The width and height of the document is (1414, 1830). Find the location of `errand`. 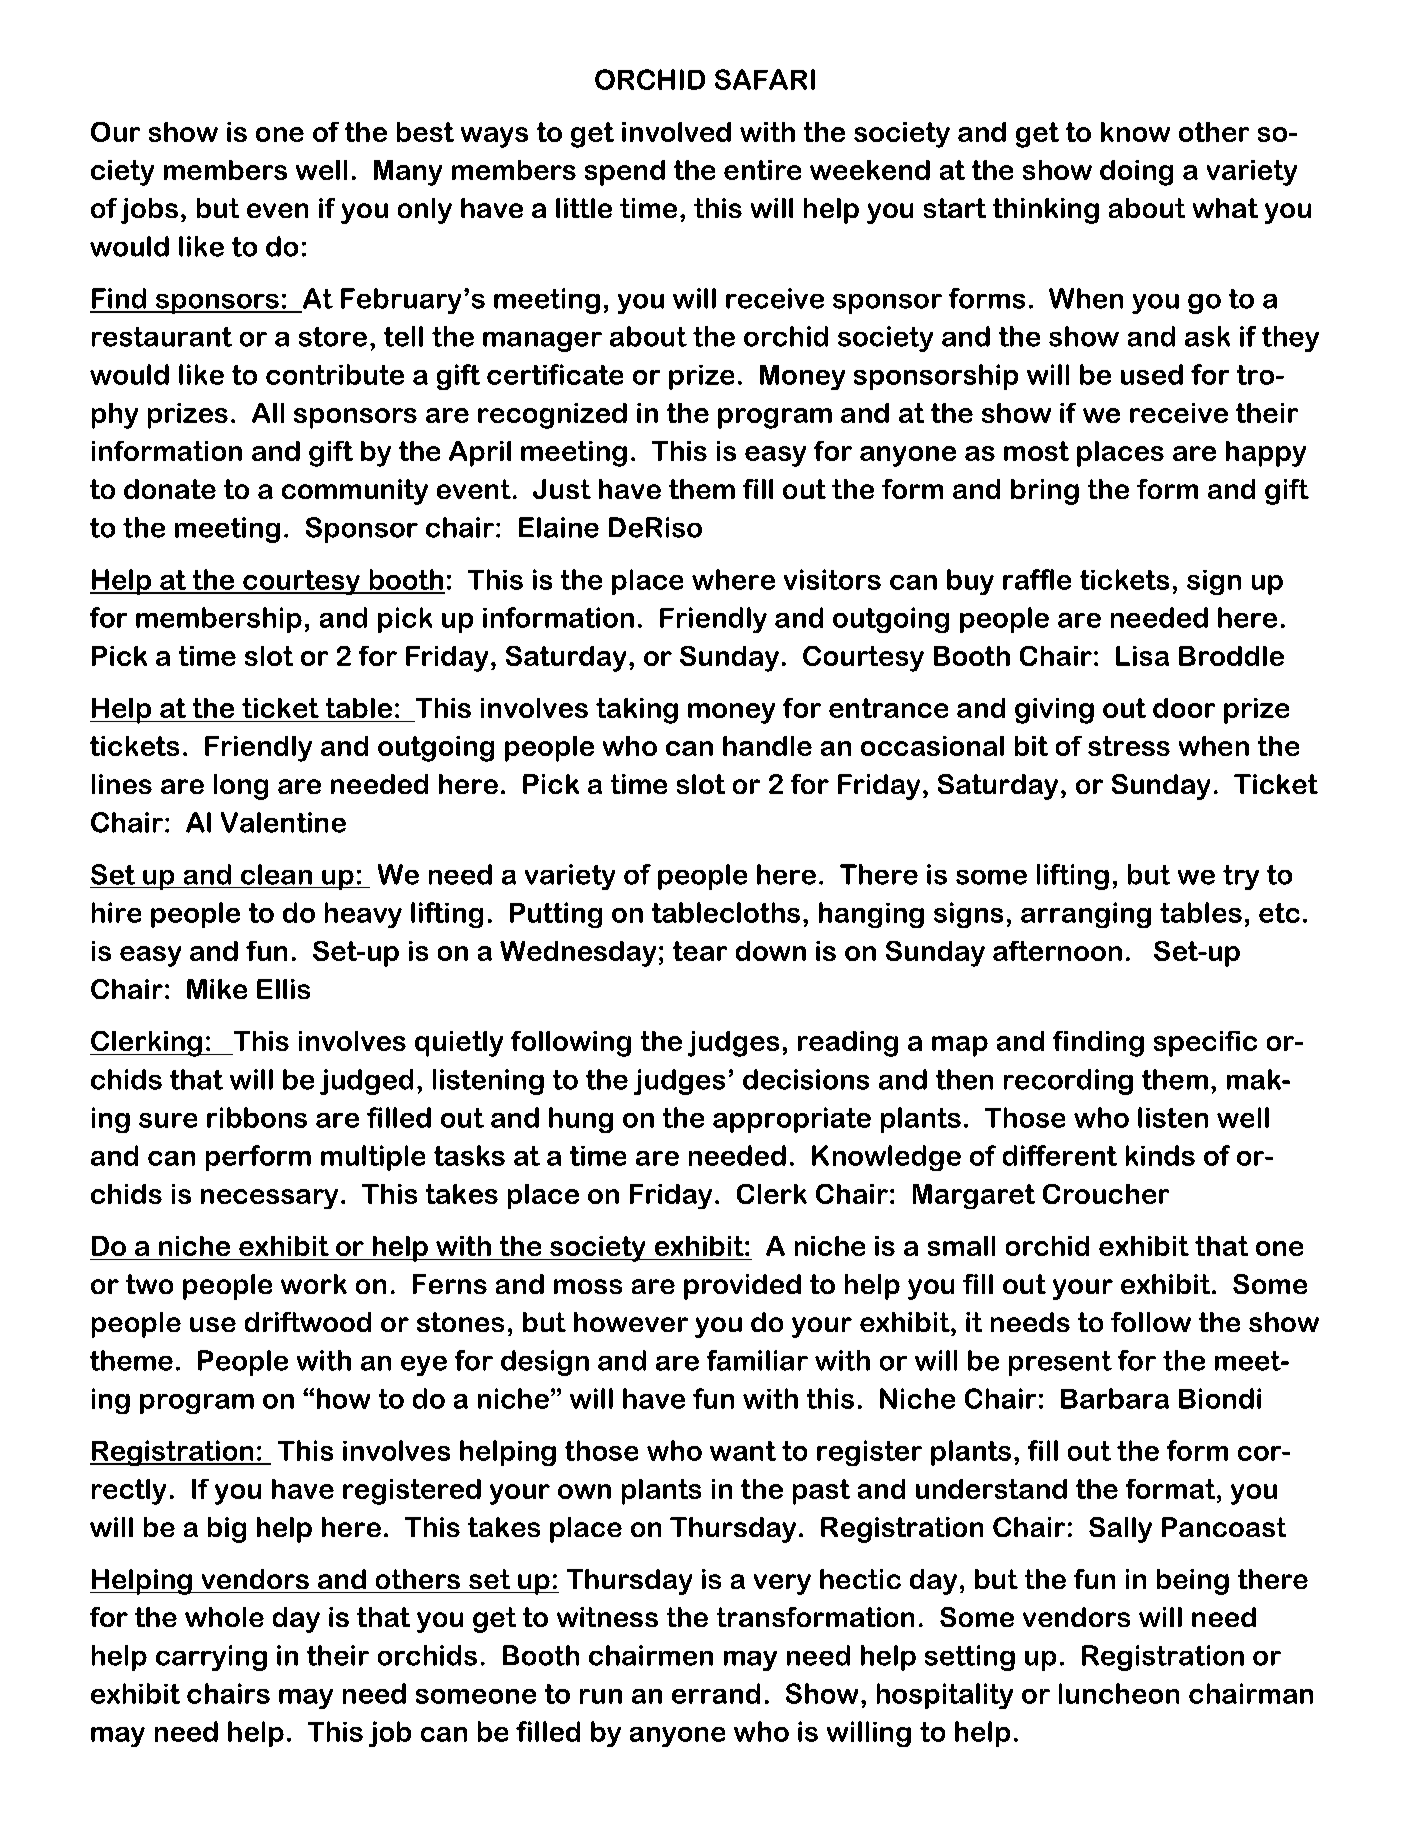

errand is located at coordinates (716, 1693).
